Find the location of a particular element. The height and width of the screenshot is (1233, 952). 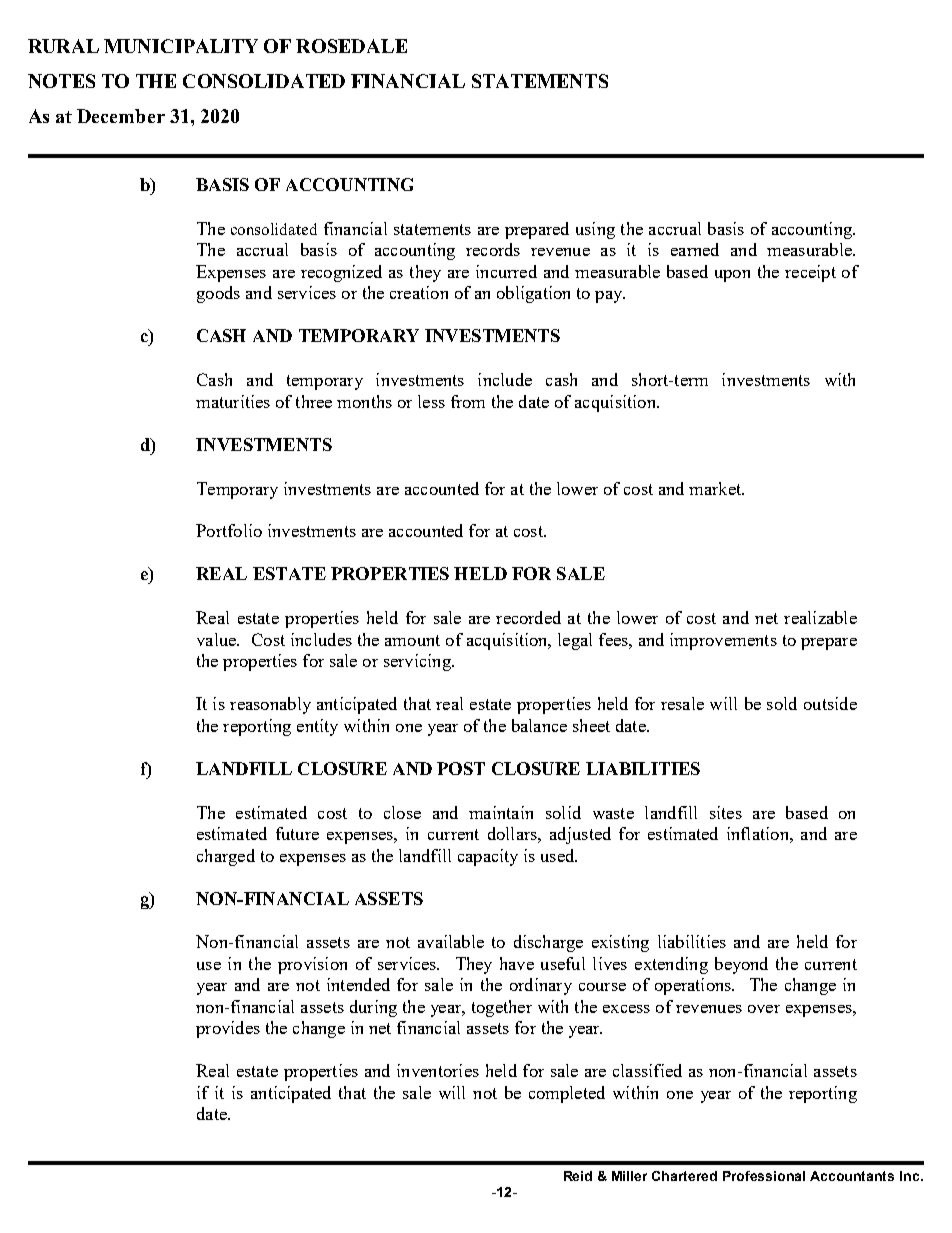

provides is located at coordinates (228, 1029).
